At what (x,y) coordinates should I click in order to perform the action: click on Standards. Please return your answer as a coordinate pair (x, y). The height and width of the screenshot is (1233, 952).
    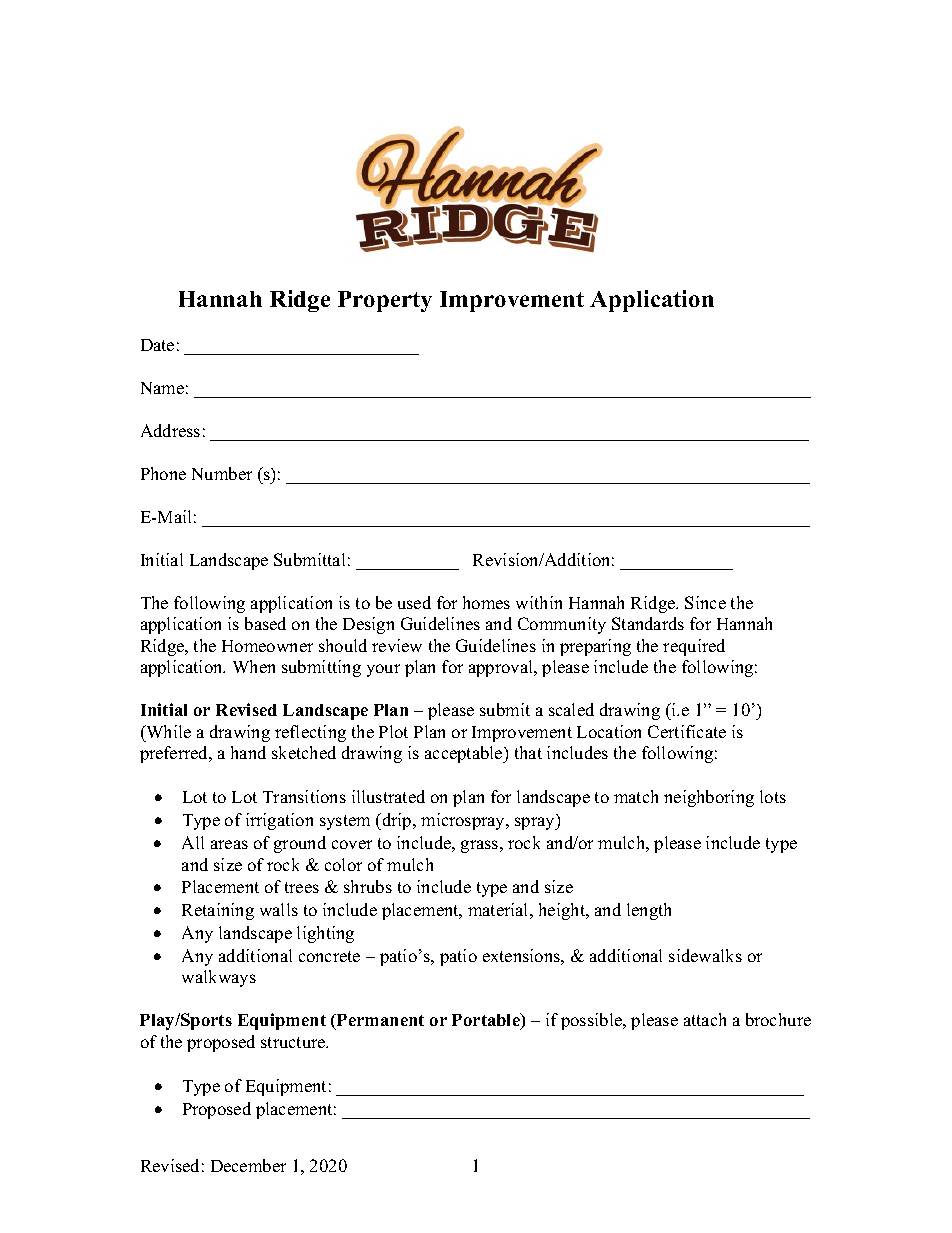
    Looking at the image, I should click on (648, 623).
